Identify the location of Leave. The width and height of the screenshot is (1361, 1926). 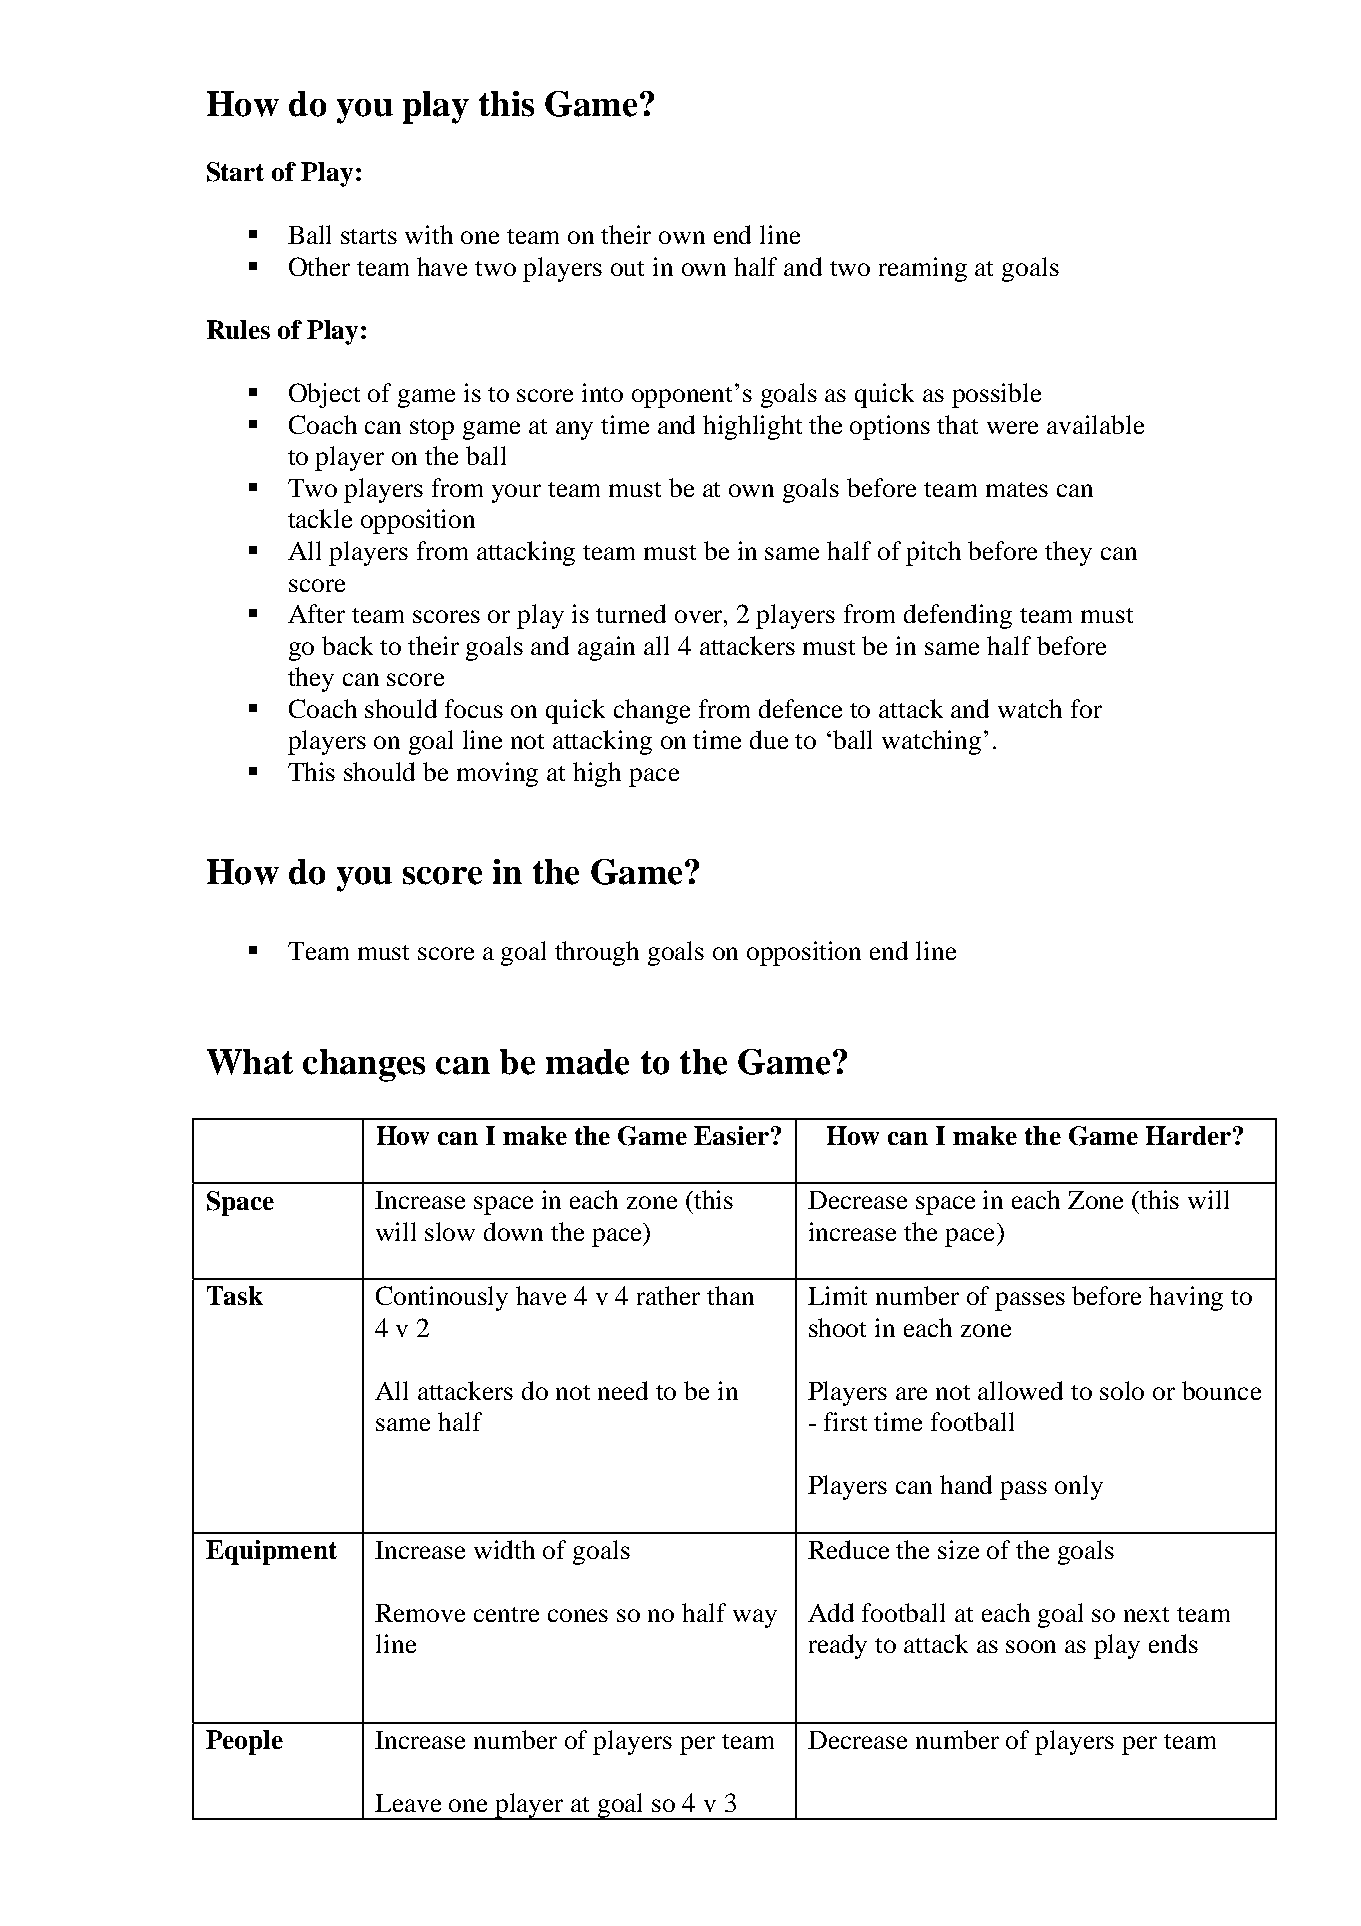
(408, 1803).
